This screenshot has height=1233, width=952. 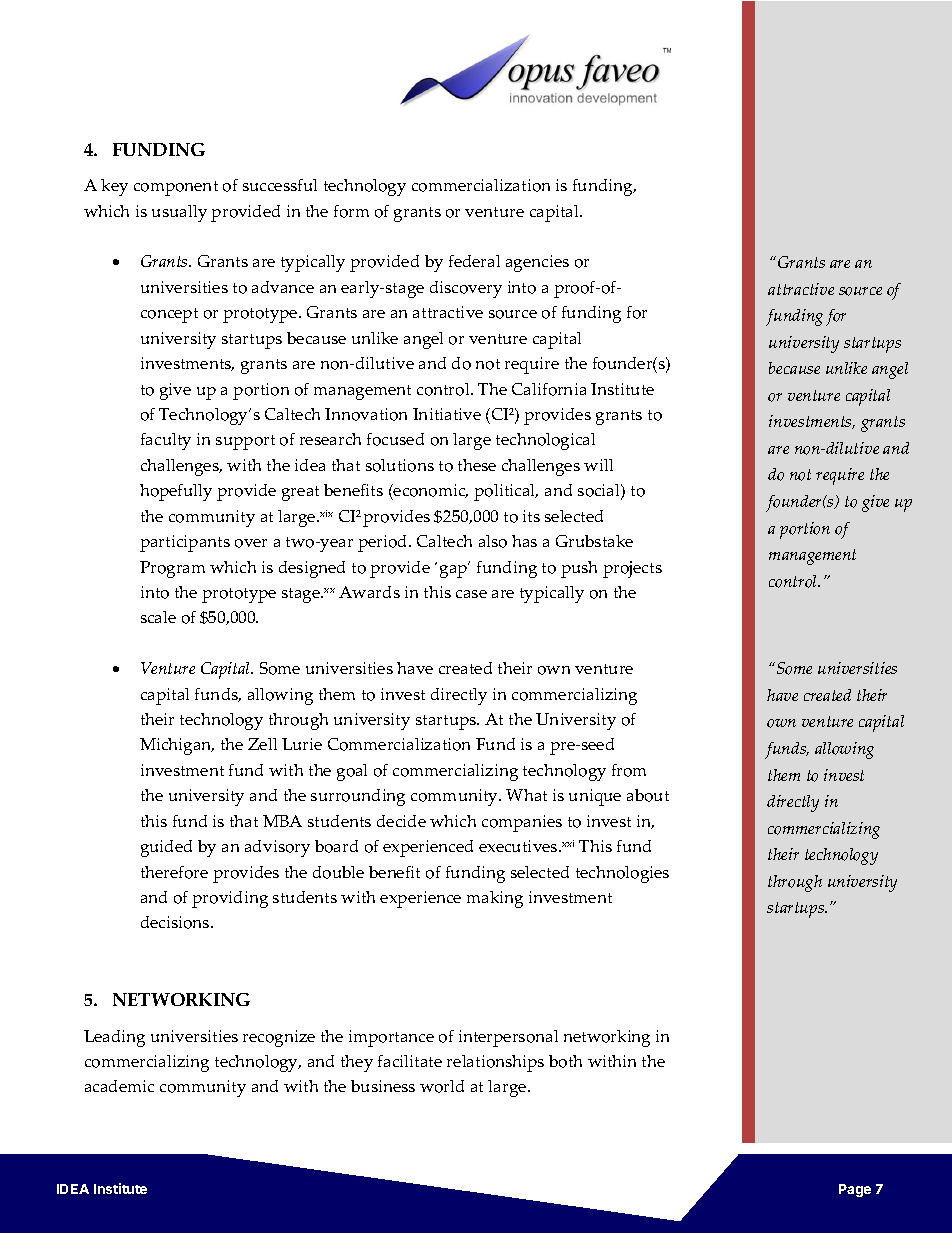 I want to click on usually, so click(x=179, y=213).
